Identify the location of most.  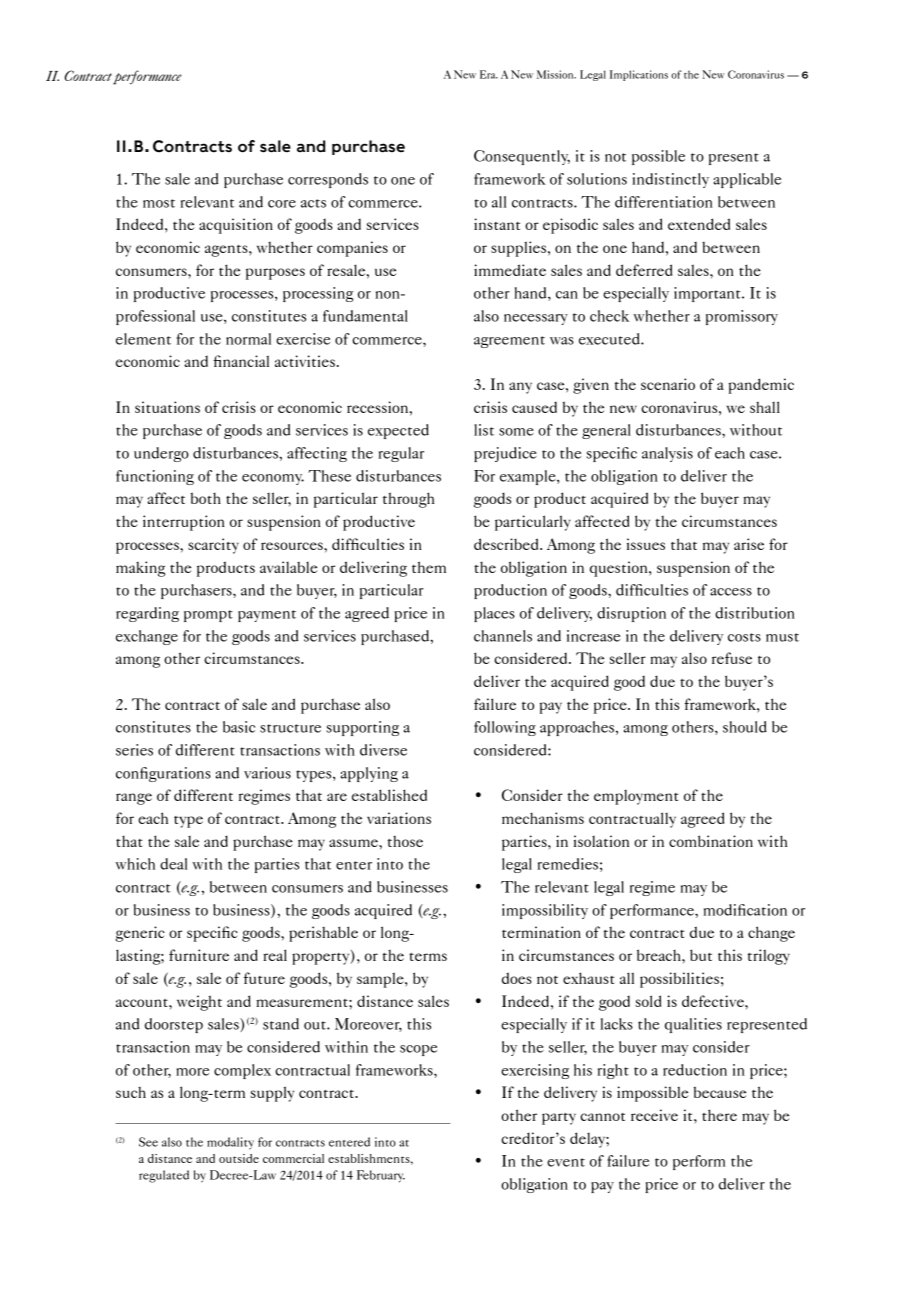
(159, 203).
